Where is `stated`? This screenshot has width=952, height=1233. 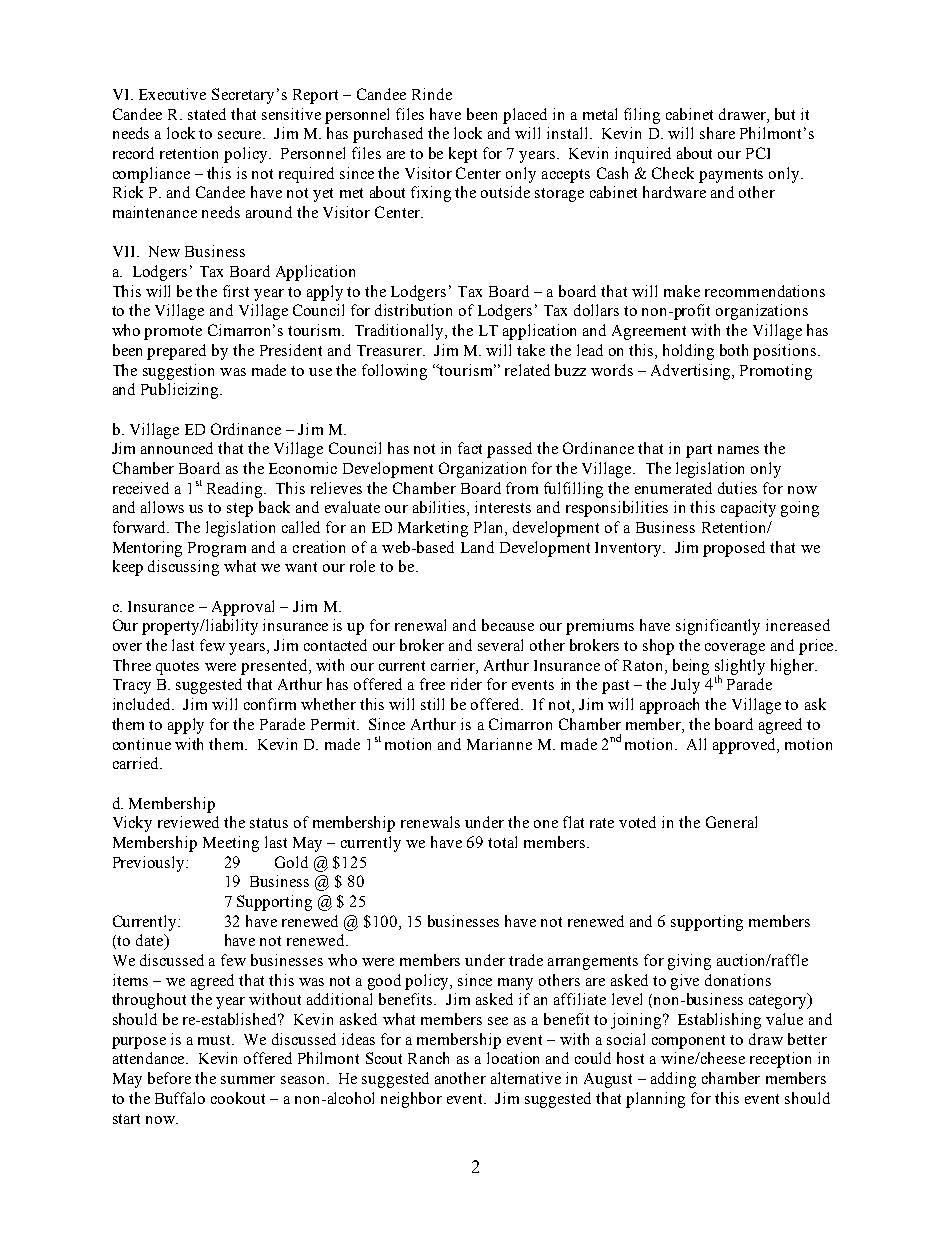 stated is located at coordinates (207, 114).
